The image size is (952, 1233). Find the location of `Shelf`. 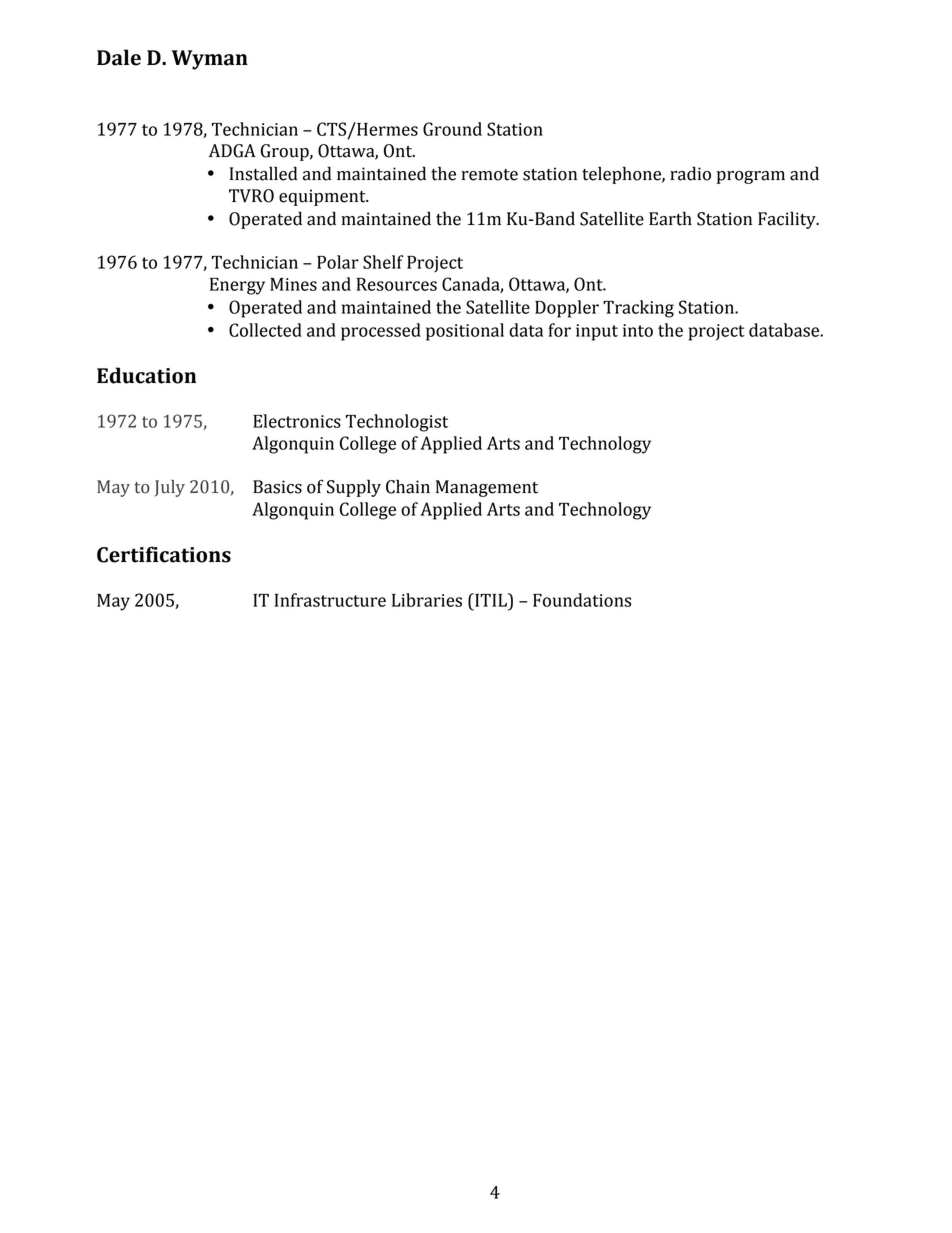

Shelf is located at coordinates (383, 262).
